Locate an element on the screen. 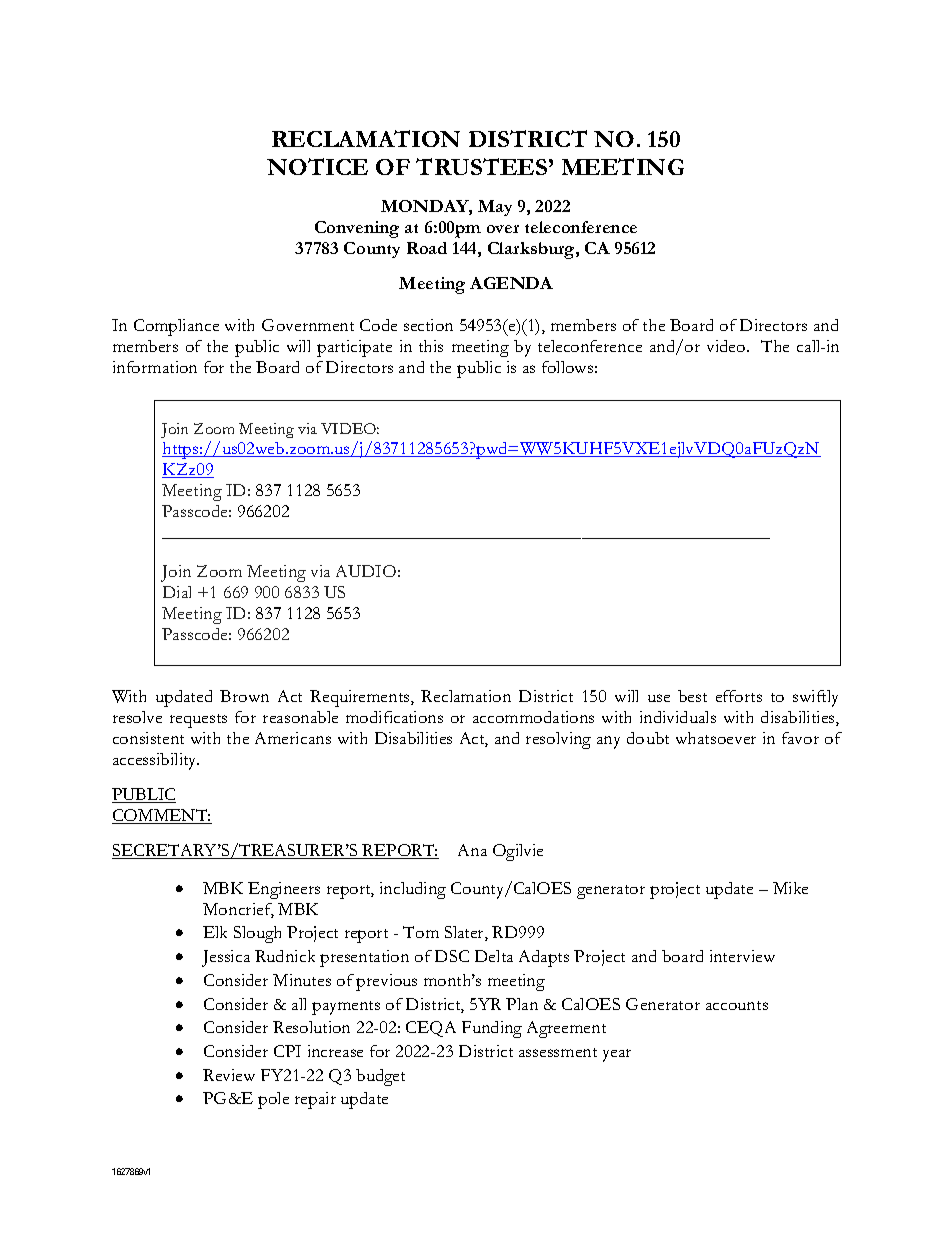 The width and height of the screenshot is (952, 1233). accommodations is located at coordinates (533, 717).
